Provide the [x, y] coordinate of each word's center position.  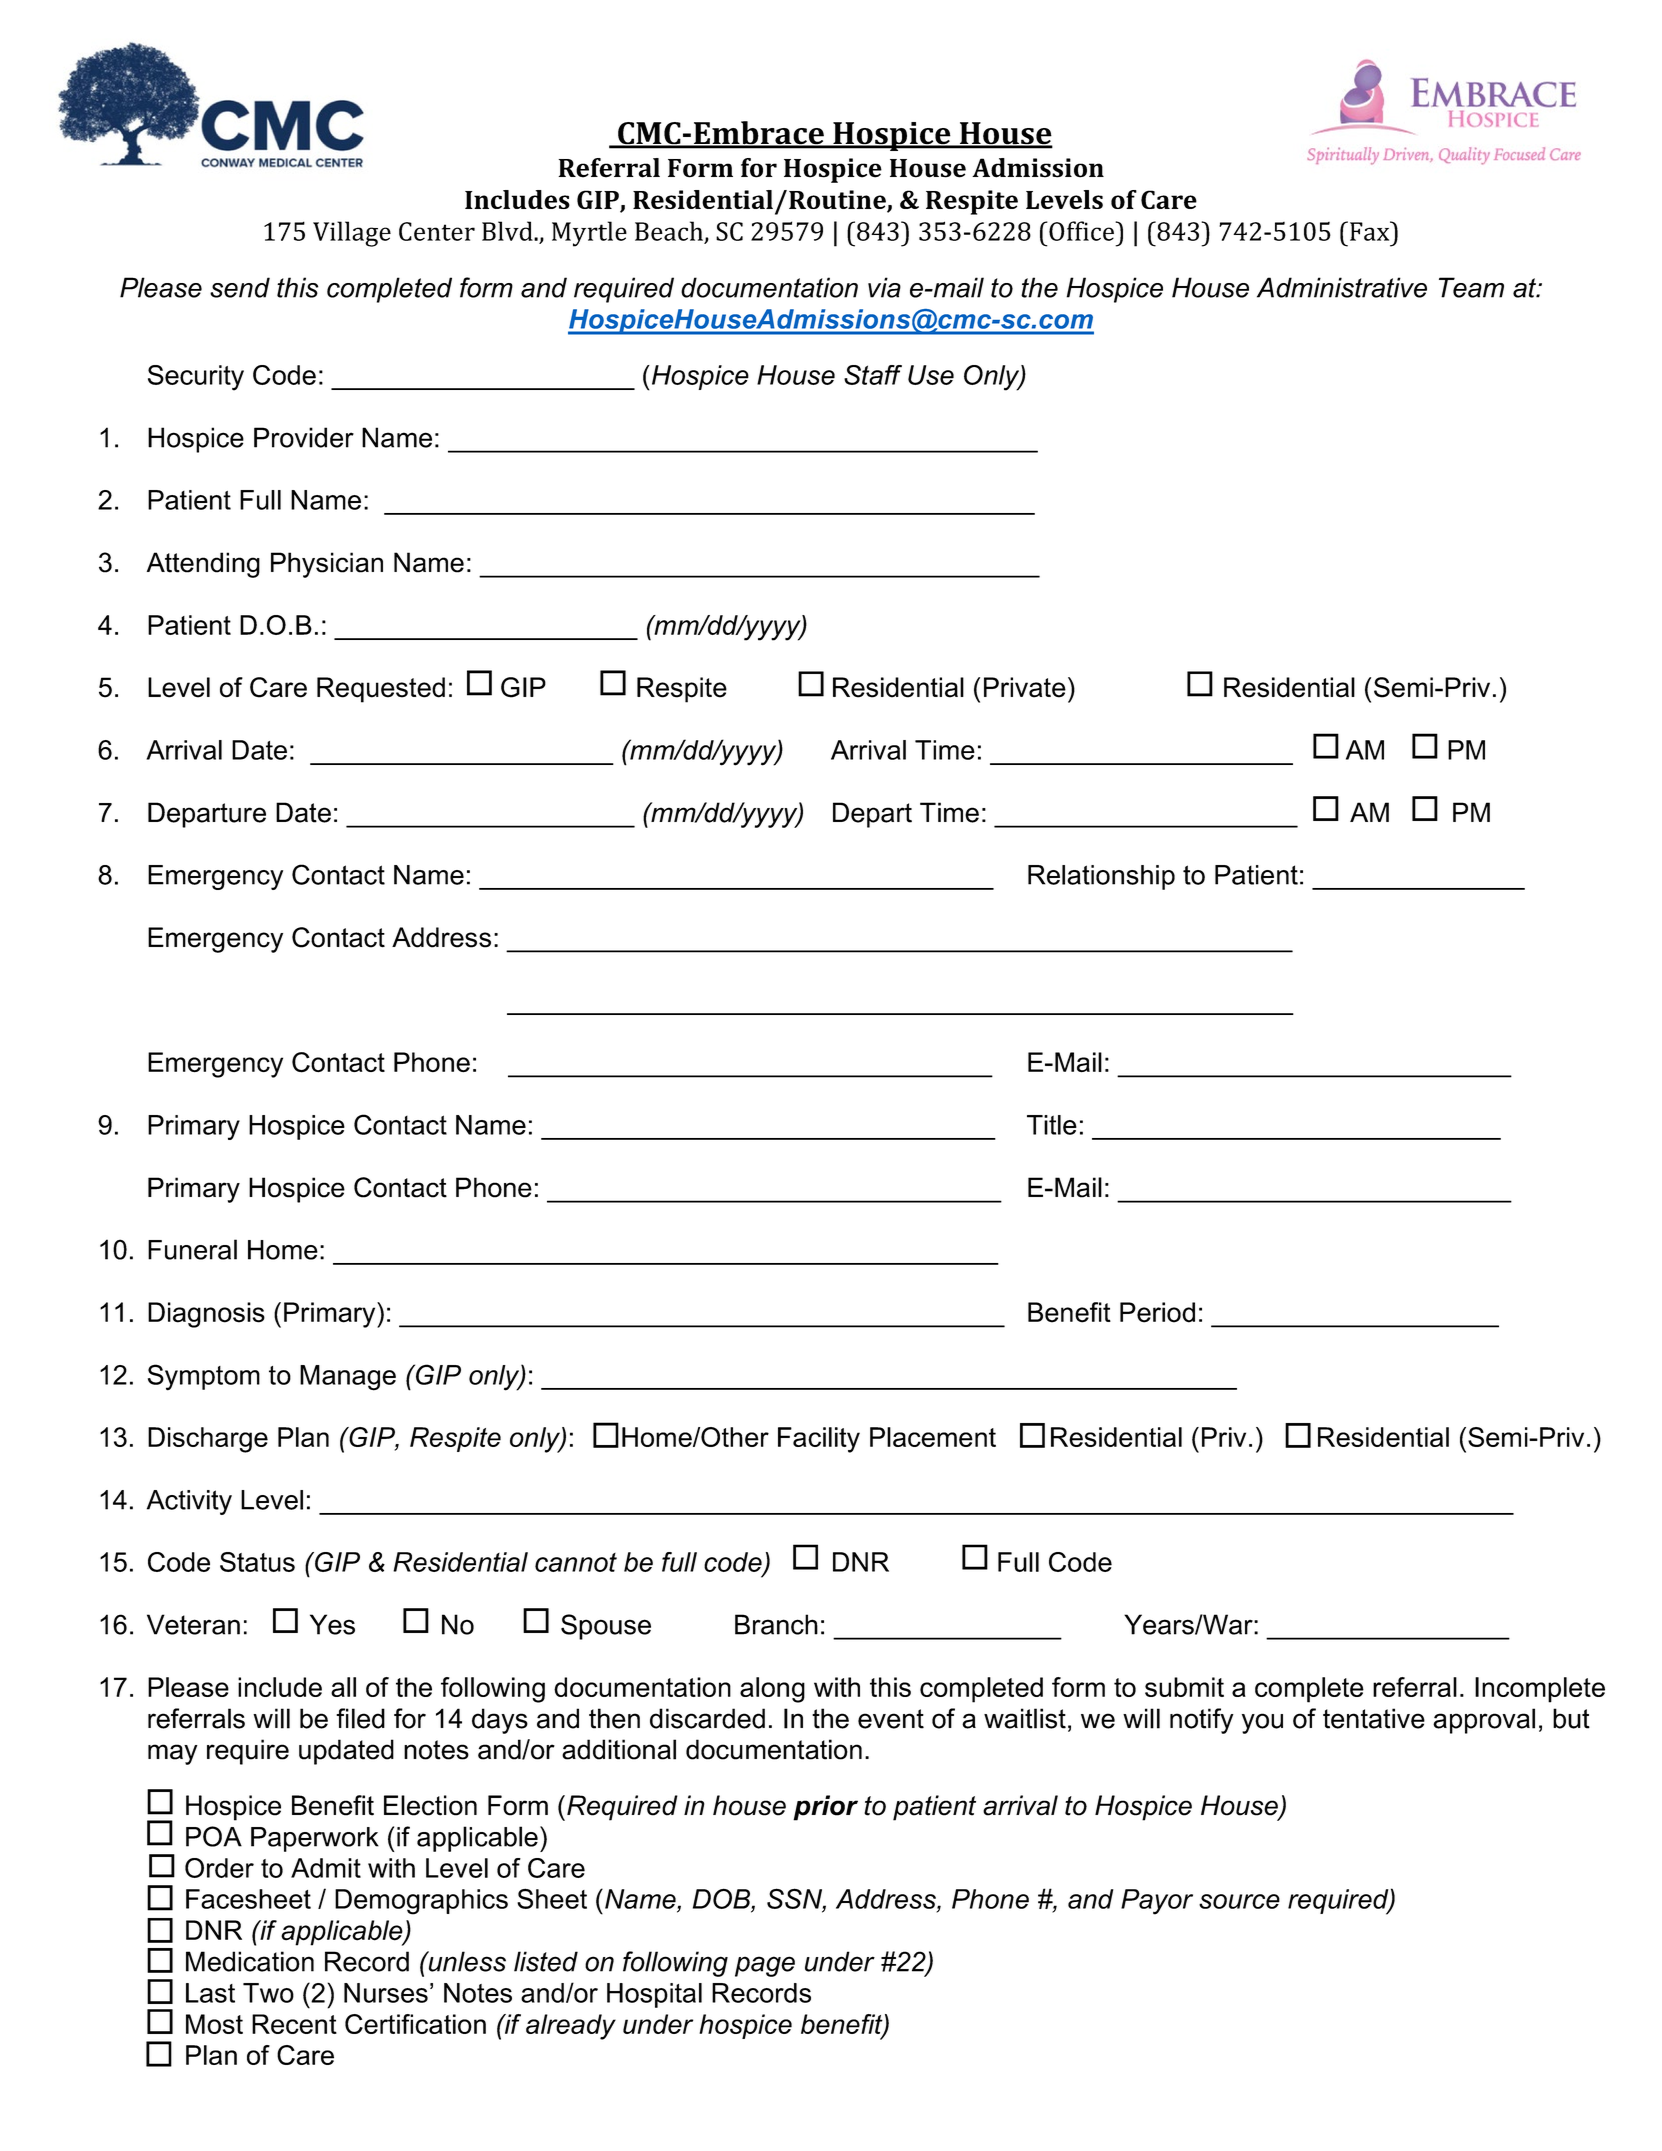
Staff [873, 375]
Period [1157, 1312]
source [1239, 1901]
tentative [1374, 1718]
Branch [776, 1624]
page [765, 1966]
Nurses [386, 1993]
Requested [381, 690]
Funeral [192, 1249]
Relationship [1101, 877]
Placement [933, 1437]
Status [257, 1562]
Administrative [1342, 287]
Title [1052, 1125]
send [240, 287]
